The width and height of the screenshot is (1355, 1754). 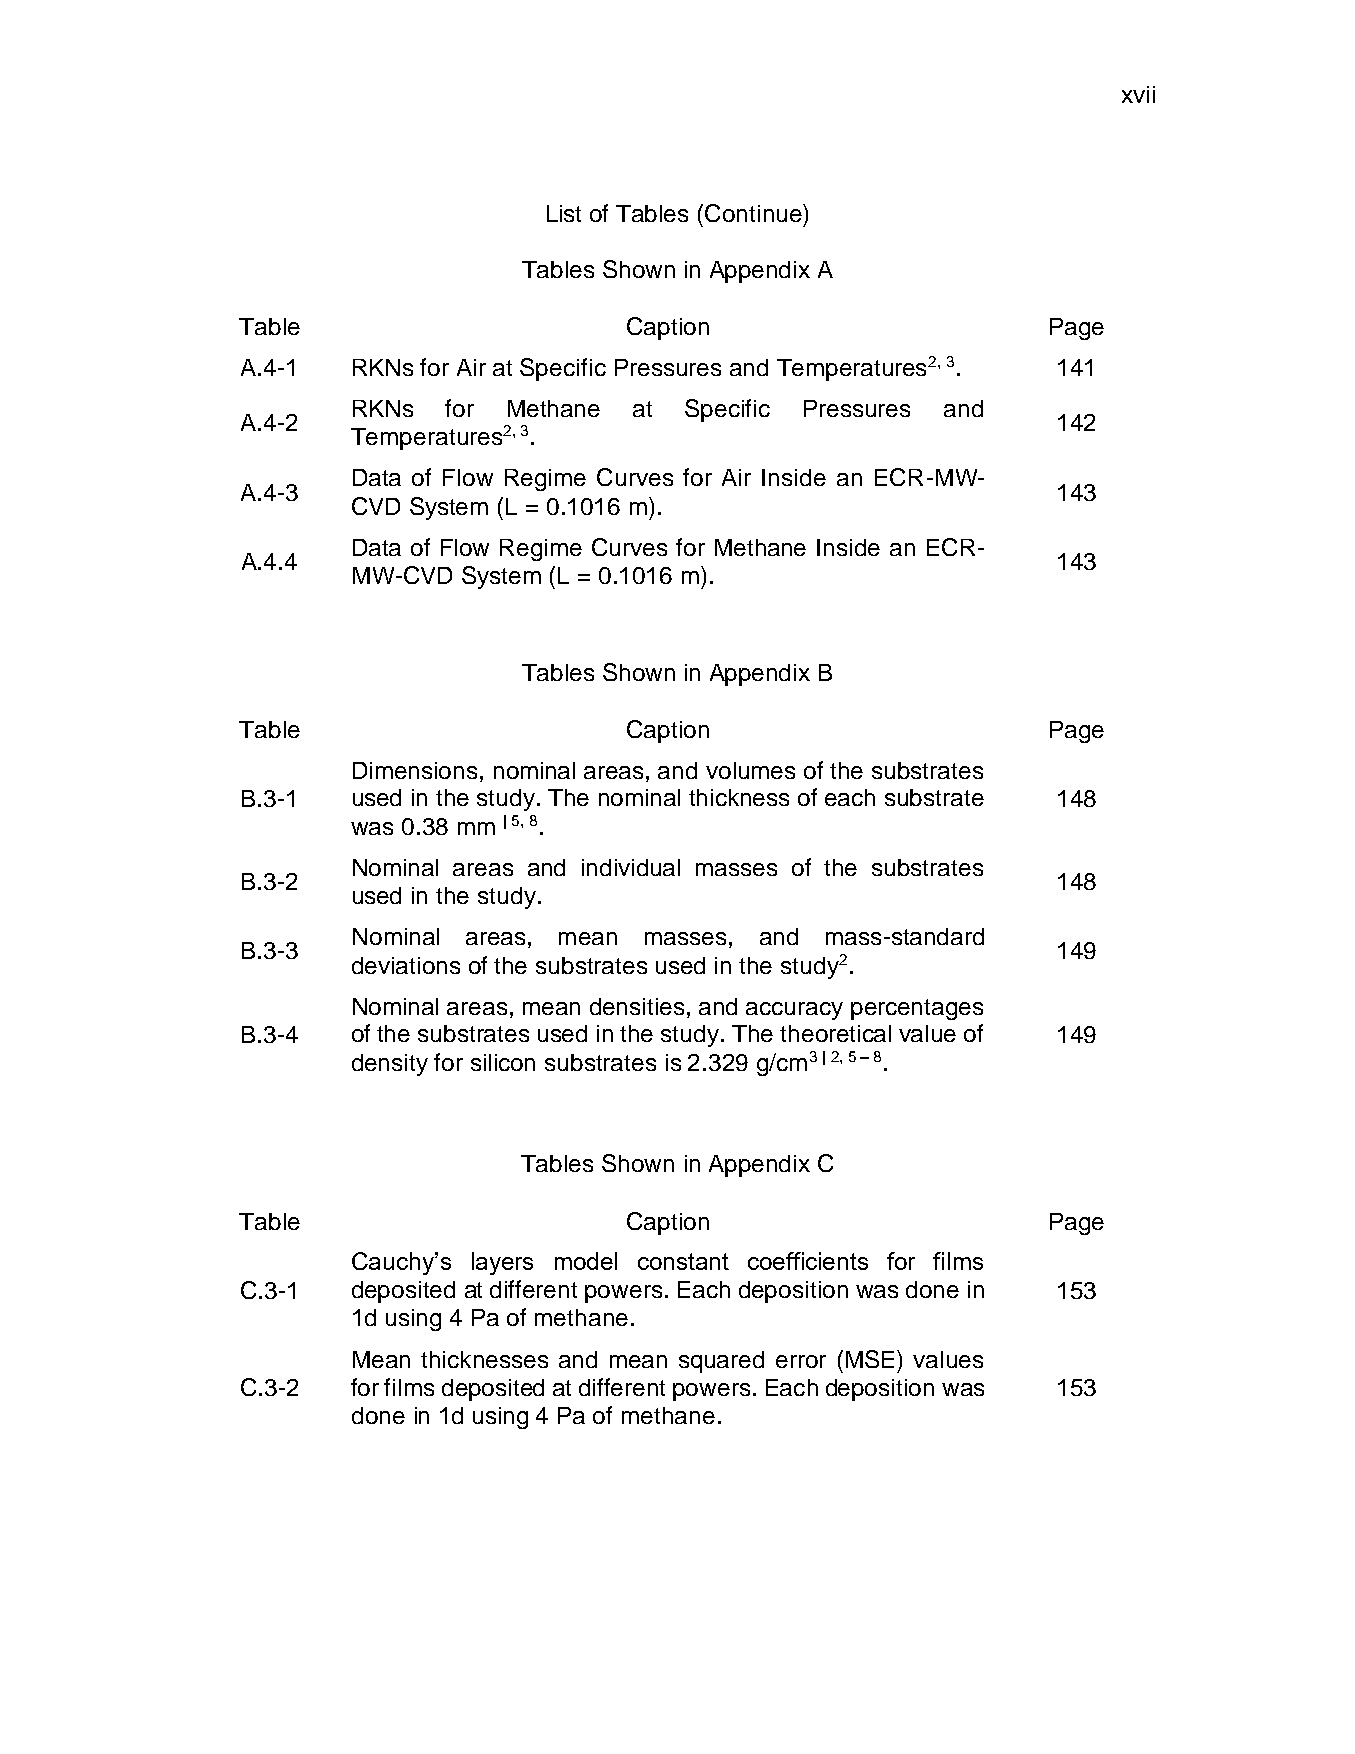 What do you see at coordinates (917, 1009) in the screenshot?
I see `percentages` at bounding box center [917, 1009].
